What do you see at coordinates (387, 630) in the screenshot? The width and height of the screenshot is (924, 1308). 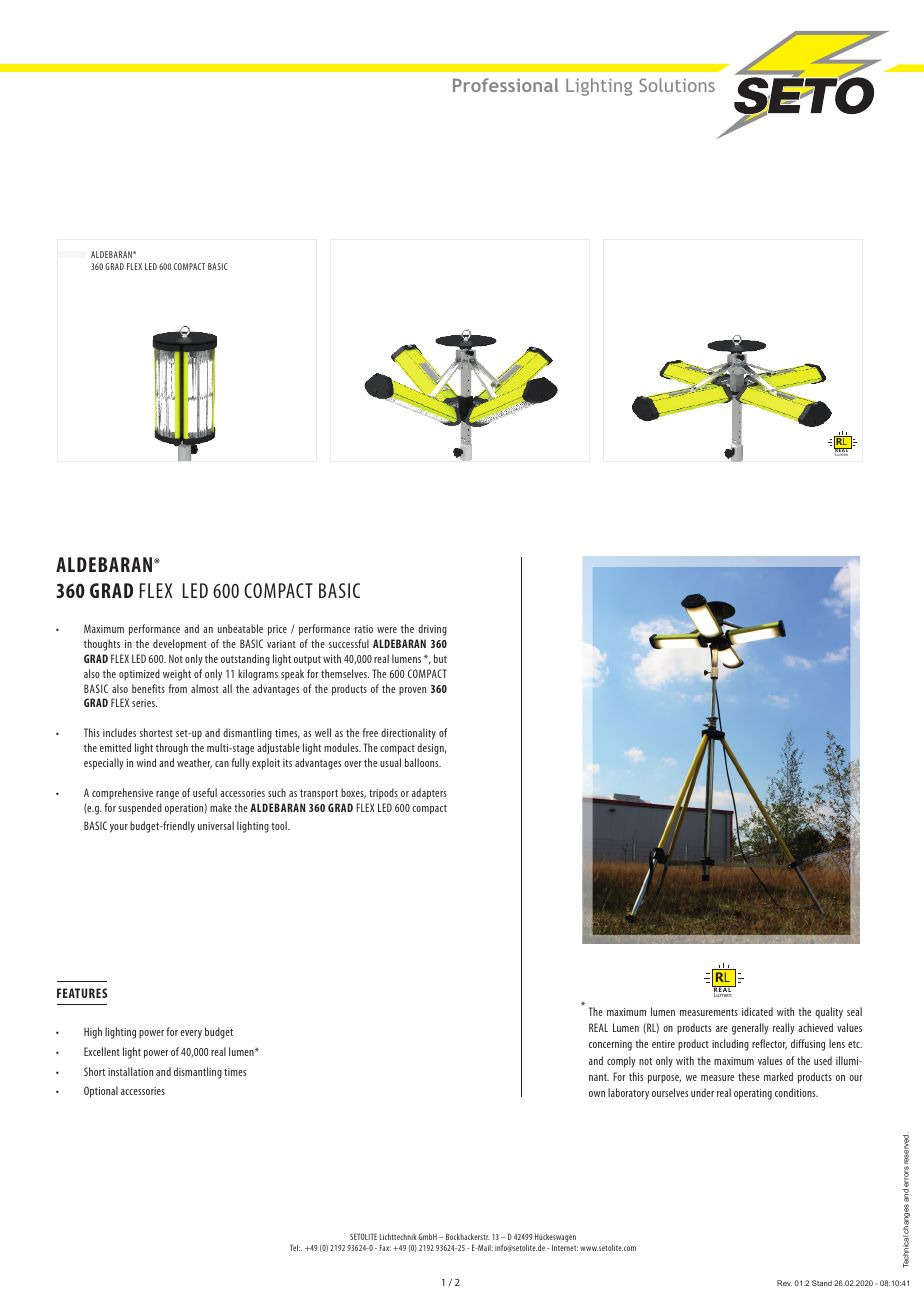 I see `were` at bounding box center [387, 630].
